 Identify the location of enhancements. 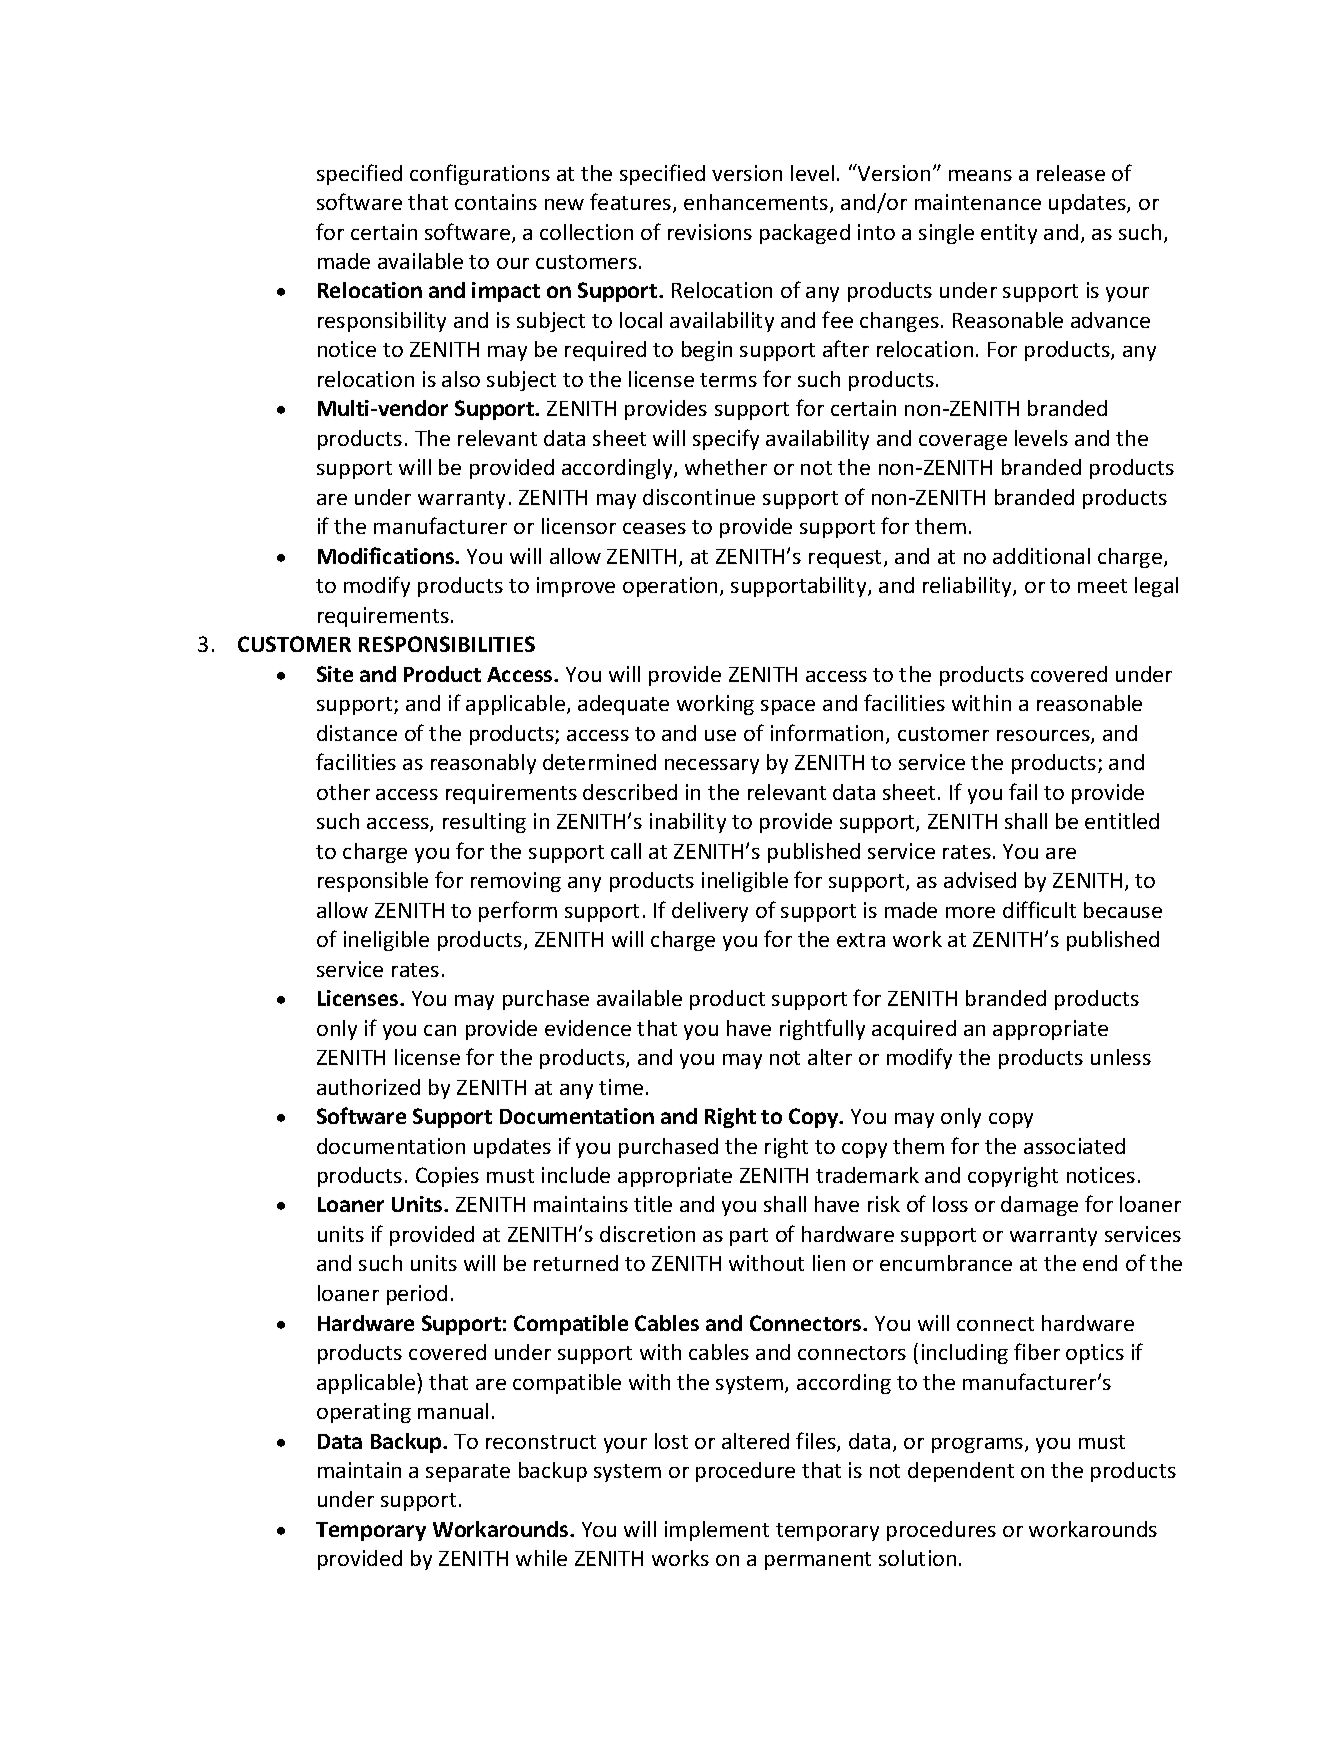
(757, 203).
